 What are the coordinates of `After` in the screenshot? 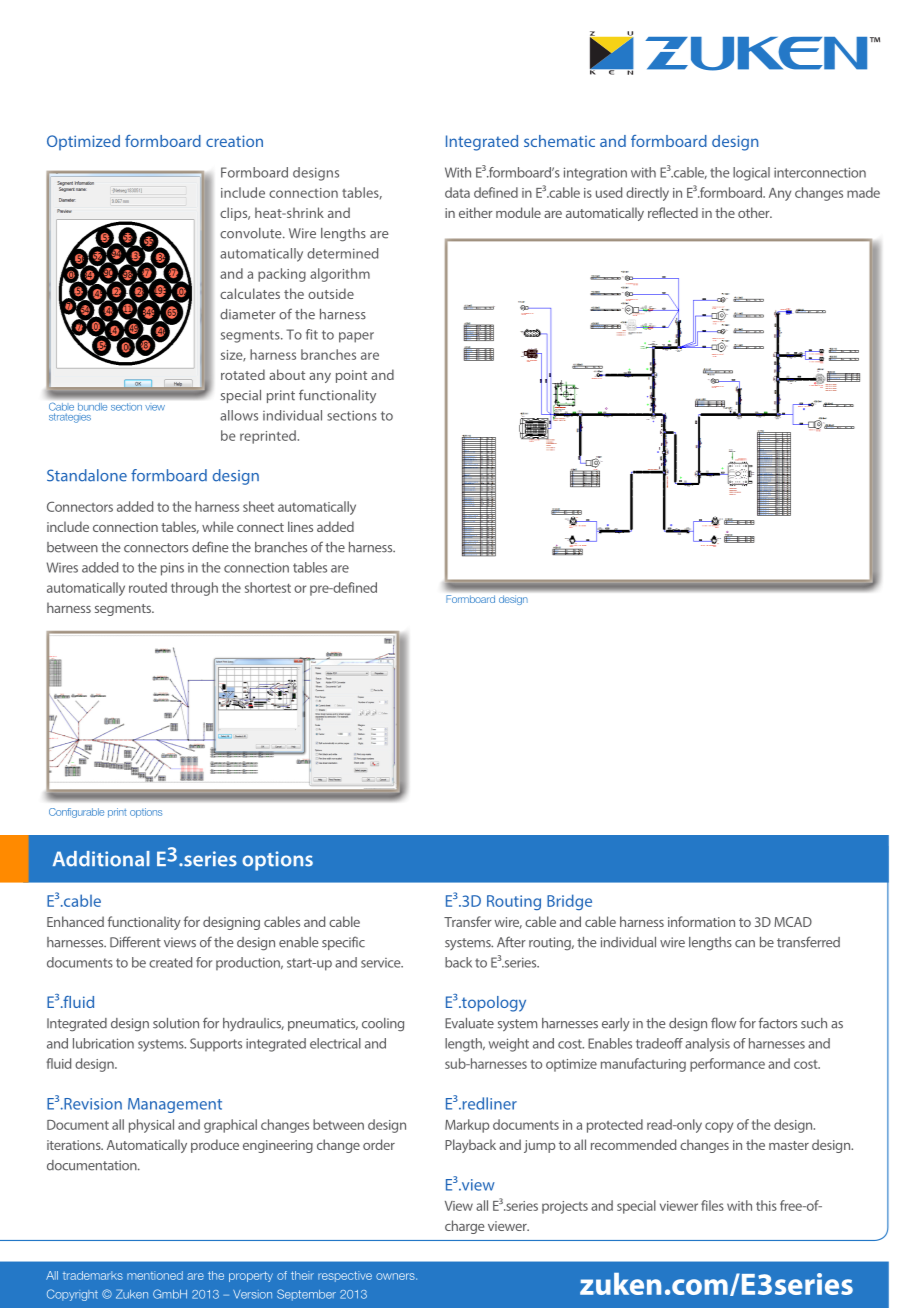 It's located at (511, 942).
